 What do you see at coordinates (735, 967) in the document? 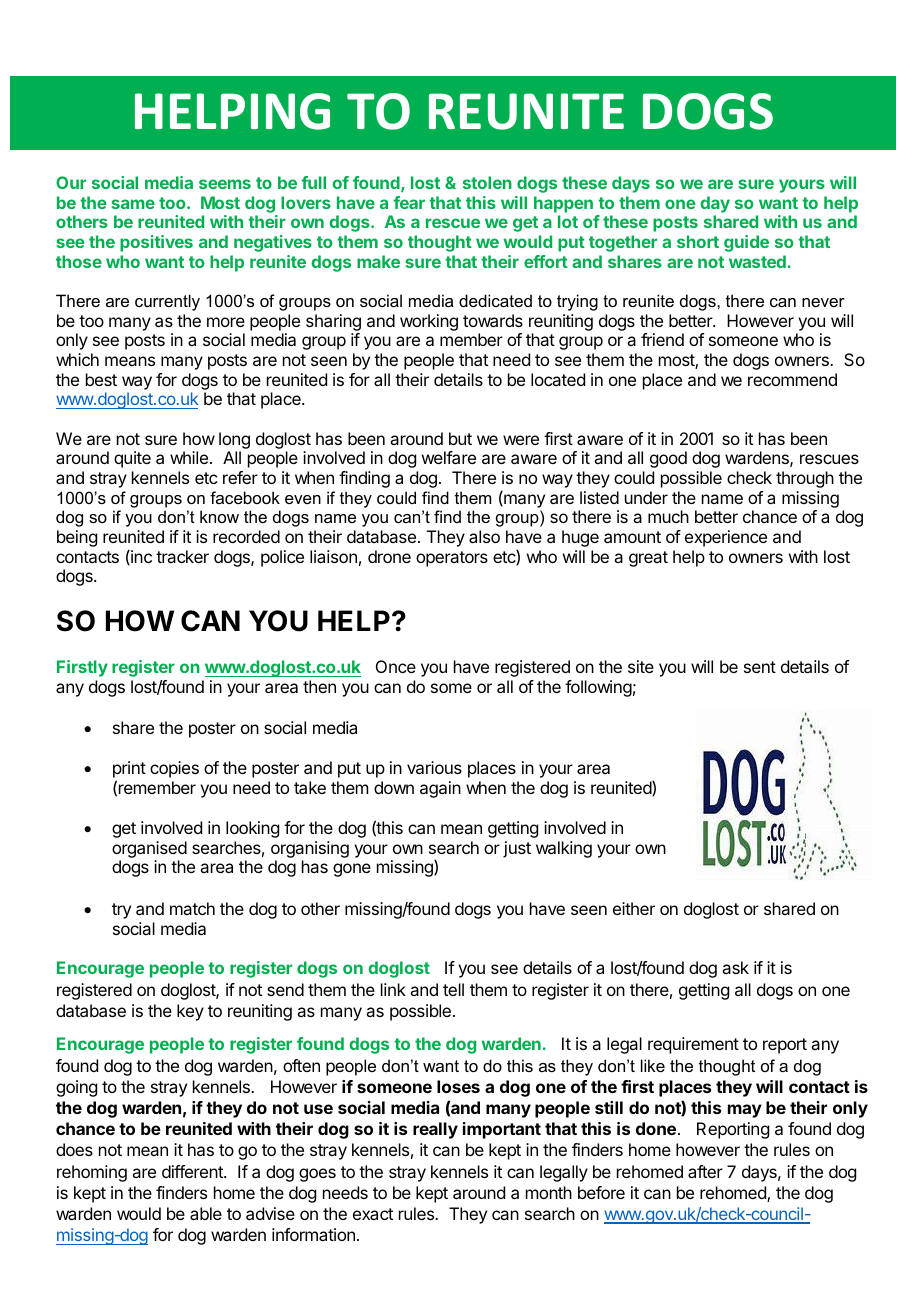
I see `ask` at bounding box center [735, 967].
